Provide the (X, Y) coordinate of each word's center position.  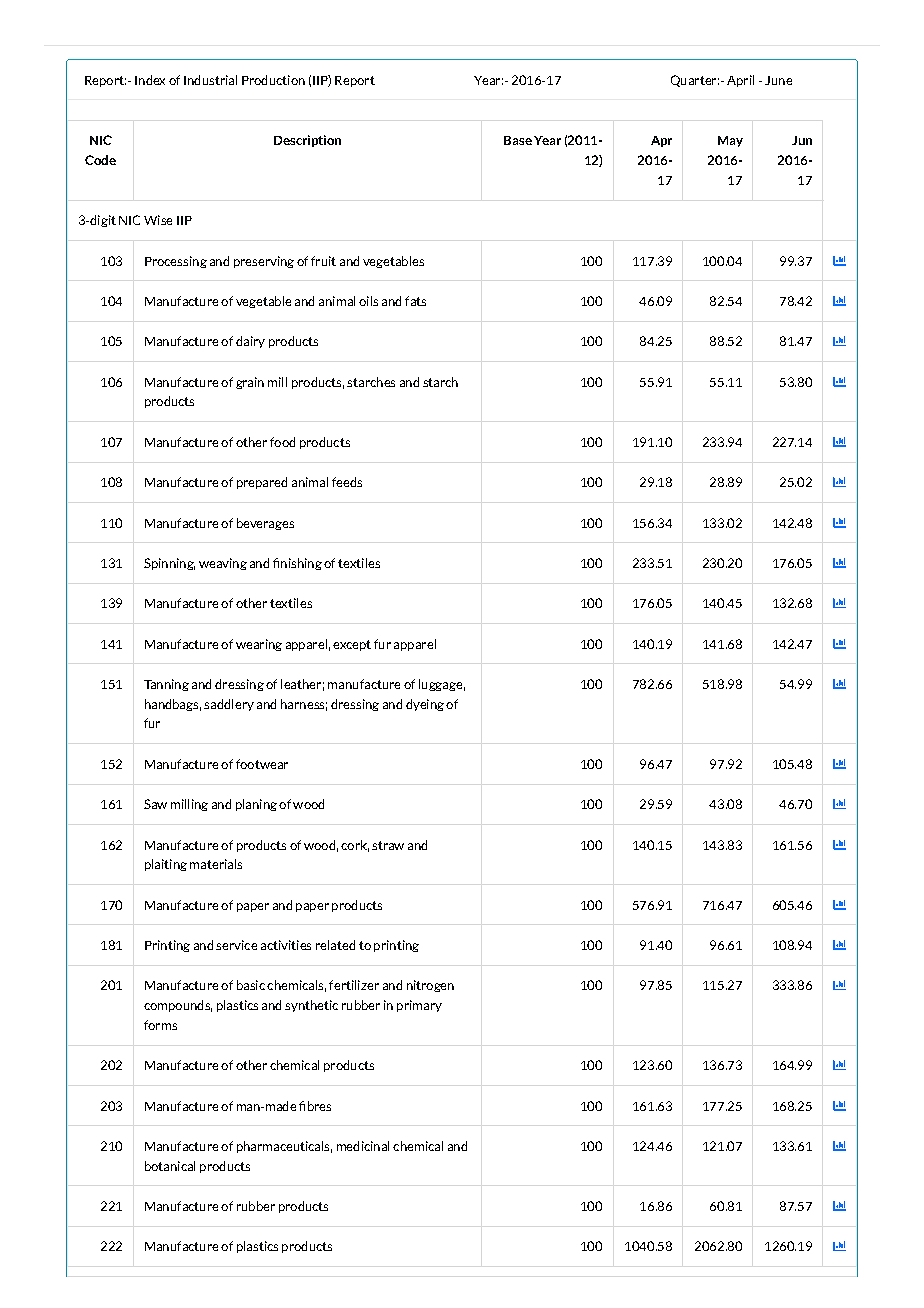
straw (388, 845)
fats (415, 301)
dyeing (425, 705)
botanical (170, 1166)
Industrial (210, 80)
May (730, 141)
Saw (155, 804)
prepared (262, 483)
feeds (347, 482)
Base (518, 140)
